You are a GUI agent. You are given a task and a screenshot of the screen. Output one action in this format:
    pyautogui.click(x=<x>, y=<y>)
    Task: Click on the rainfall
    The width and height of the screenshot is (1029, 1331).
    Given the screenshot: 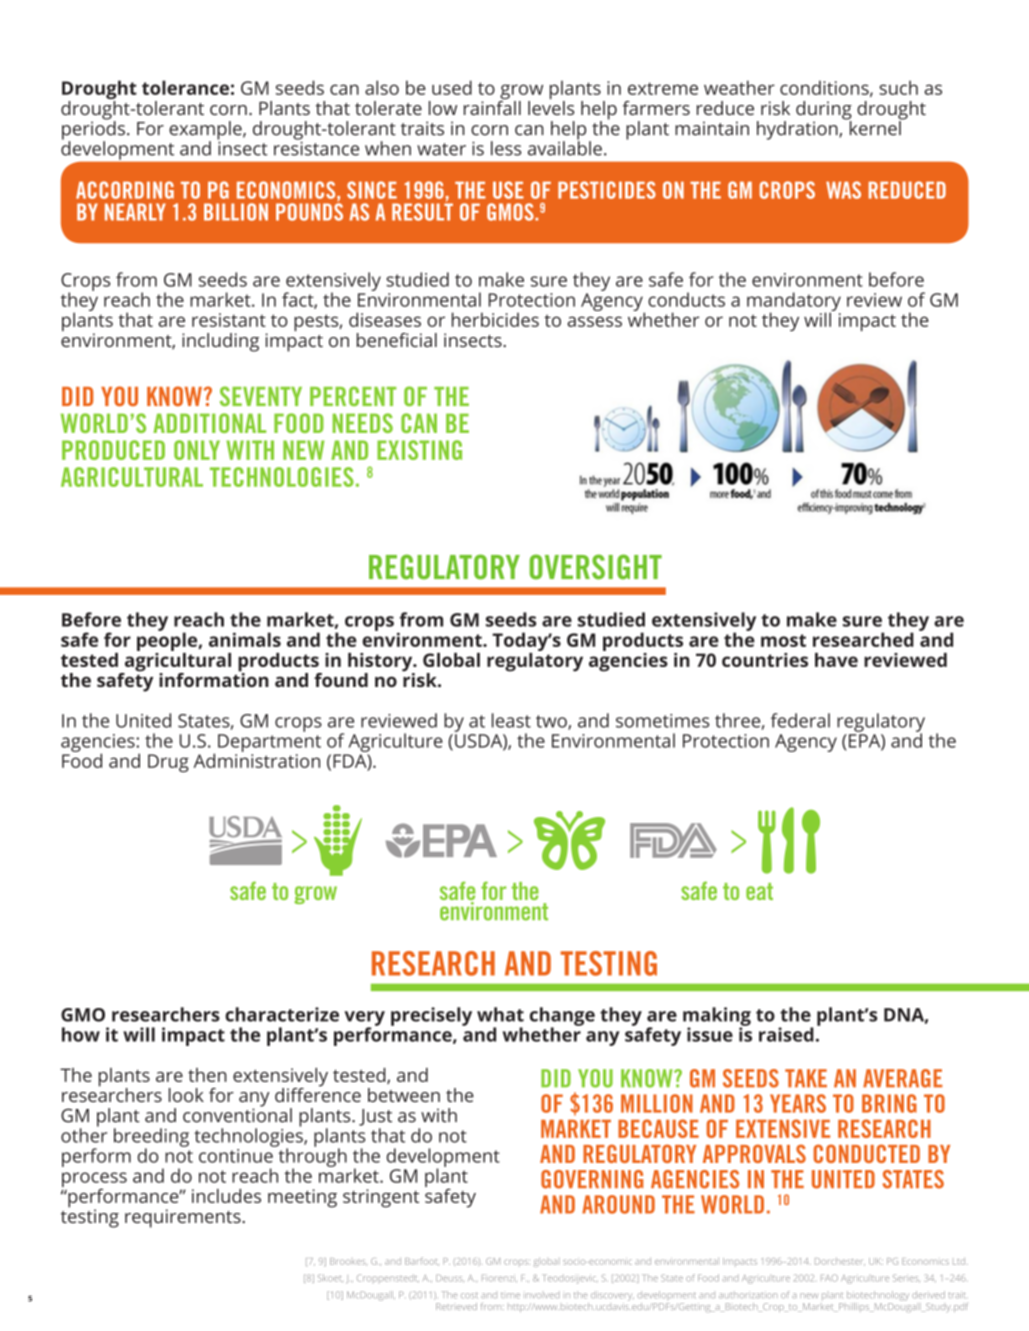 What is the action you would take?
    pyautogui.click(x=492, y=106)
